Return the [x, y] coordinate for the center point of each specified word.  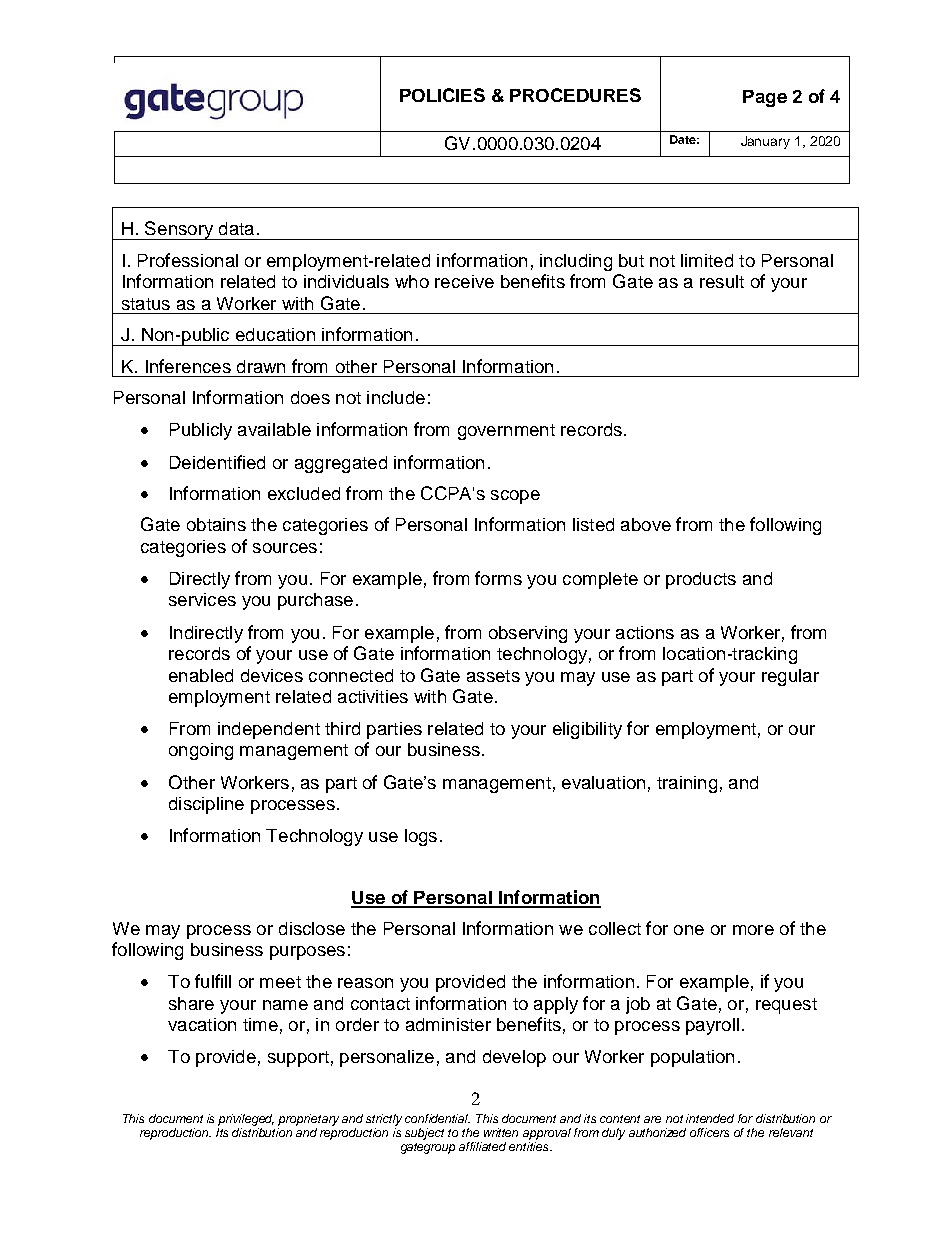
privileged [246, 1120]
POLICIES [442, 95]
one [689, 930]
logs [421, 837]
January [765, 142]
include [396, 397]
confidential [437, 1118]
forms [498, 578]
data [236, 228]
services [202, 599]
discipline [206, 805]
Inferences [188, 366]
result [722, 281]
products [701, 580]
